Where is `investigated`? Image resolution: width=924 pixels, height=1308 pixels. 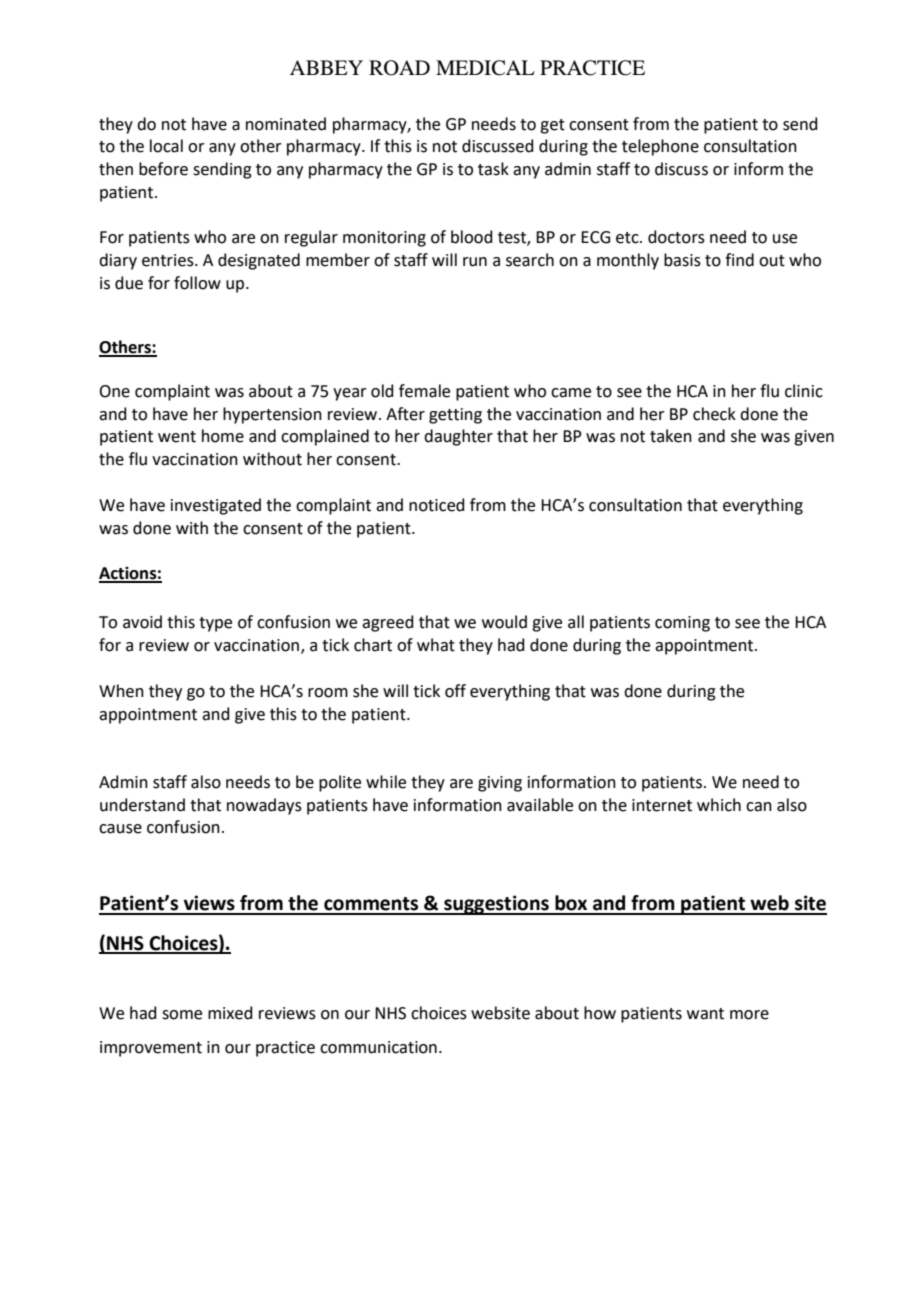
investigated is located at coordinates (216, 506).
